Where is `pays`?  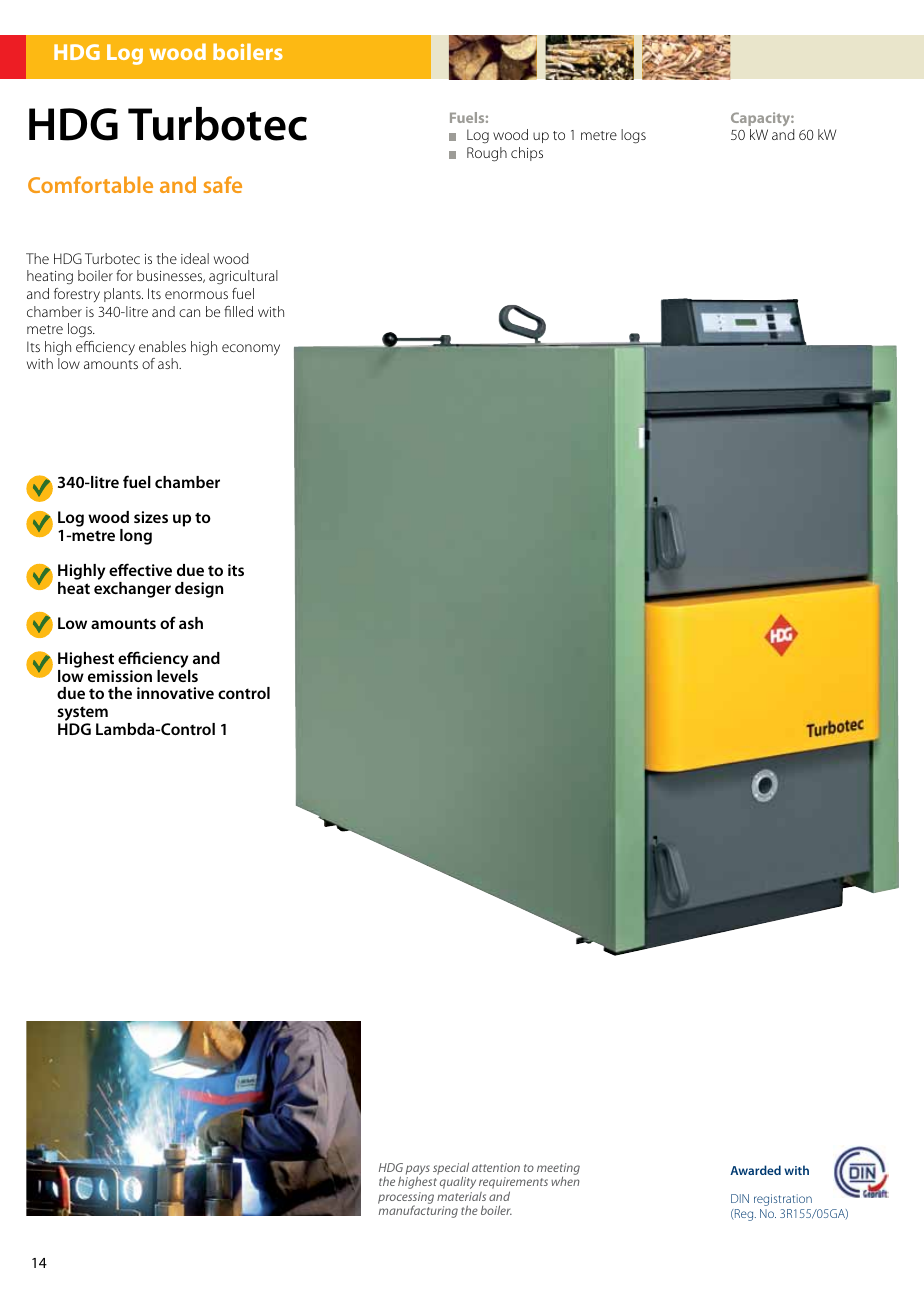 pays is located at coordinates (418, 1171).
